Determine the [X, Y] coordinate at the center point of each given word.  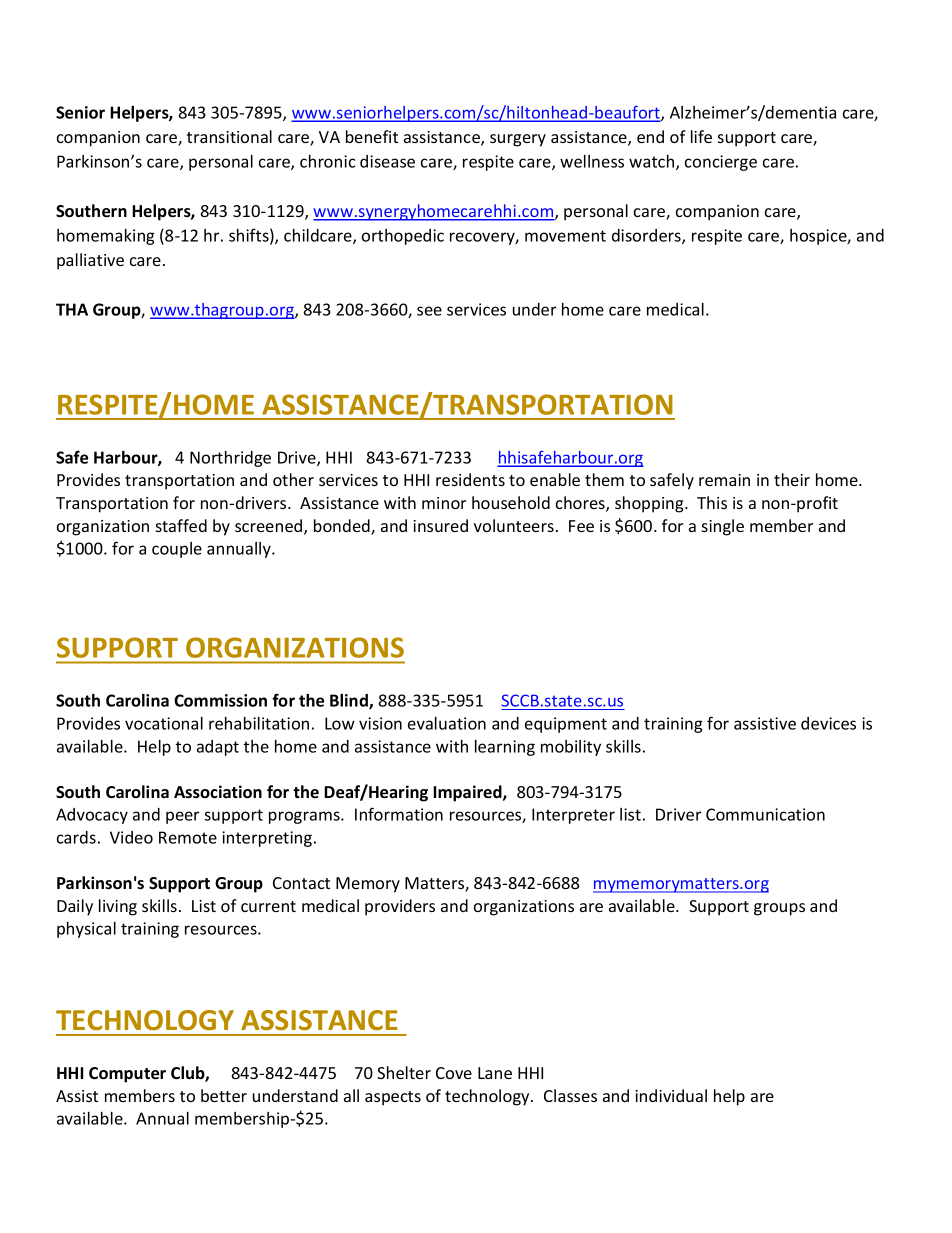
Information [399, 814]
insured [440, 525]
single [723, 527]
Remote [188, 837]
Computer [127, 1075]
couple [177, 550]
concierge [721, 163]
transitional [229, 136]
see [429, 311]
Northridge [230, 459]
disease [387, 161]
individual [671, 1095]
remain [724, 480]
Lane [495, 1073]
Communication [765, 814]
